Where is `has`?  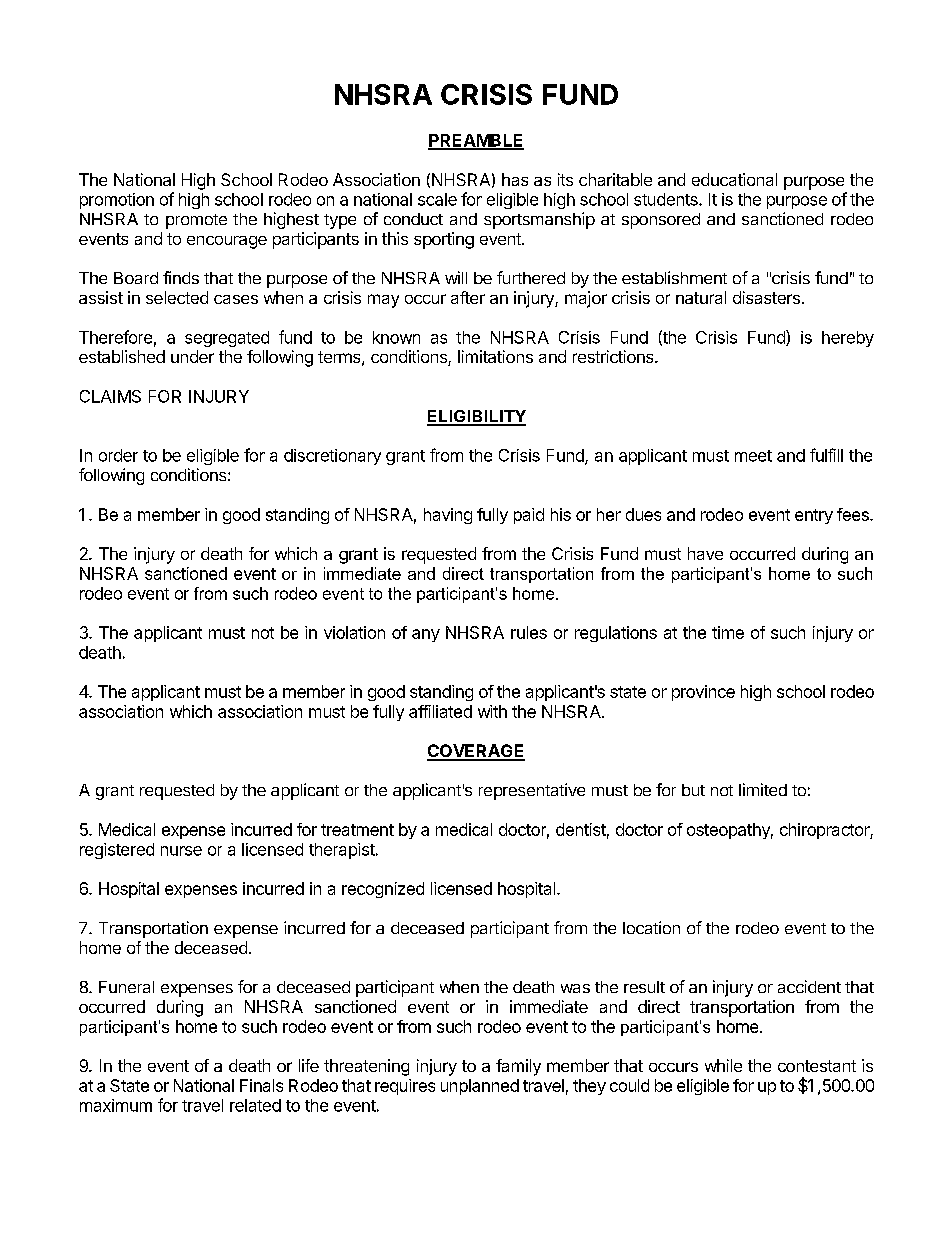 has is located at coordinates (515, 179).
